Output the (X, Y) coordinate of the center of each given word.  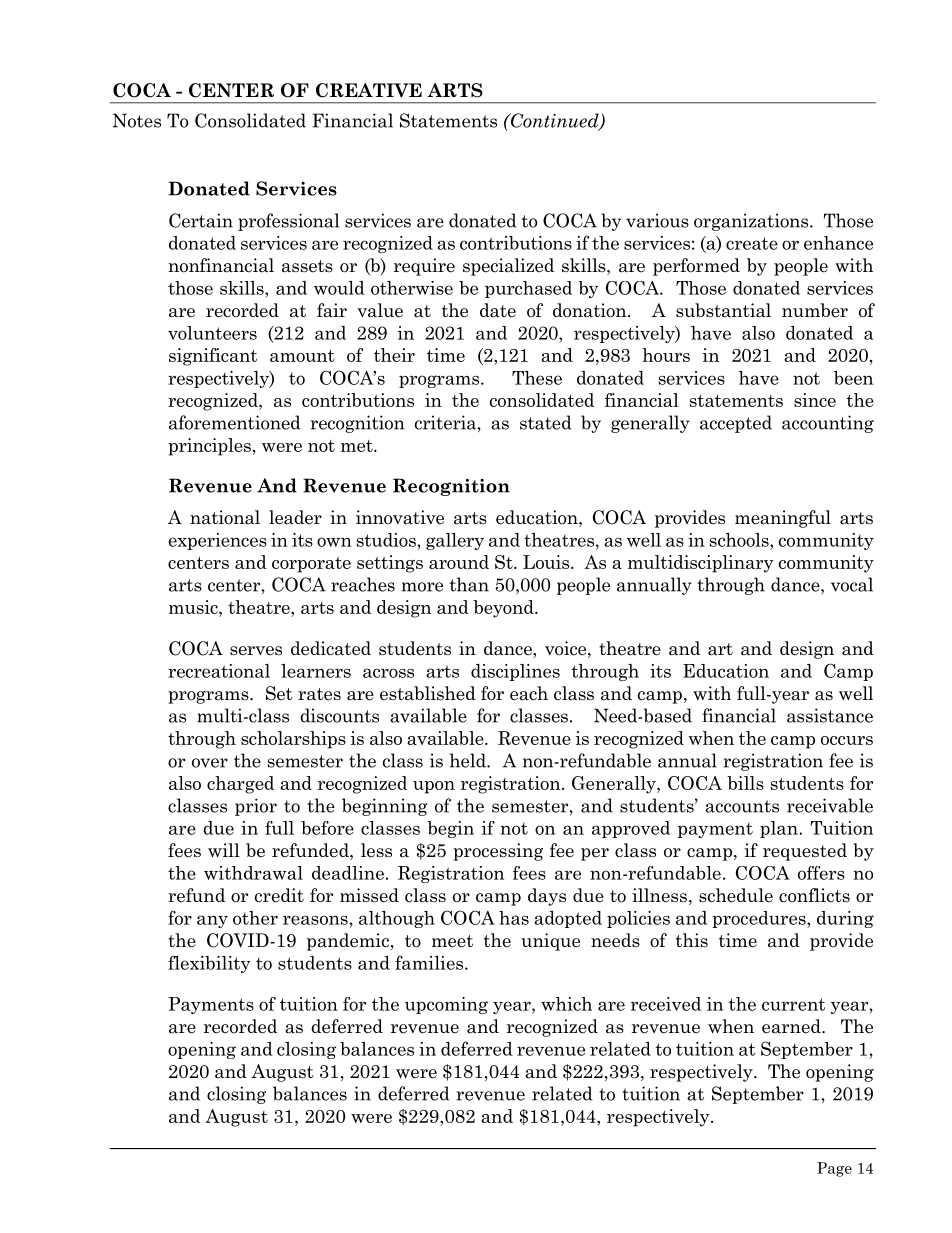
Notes (137, 120)
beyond (504, 609)
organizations (752, 222)
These (537, 378)
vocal (852, 584)
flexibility (209, 964)
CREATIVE (369, 90)
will (224, 850)
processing (498, 852)
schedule (736, 895)
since (815, 400)
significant (213, 357)
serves (256, 651)
